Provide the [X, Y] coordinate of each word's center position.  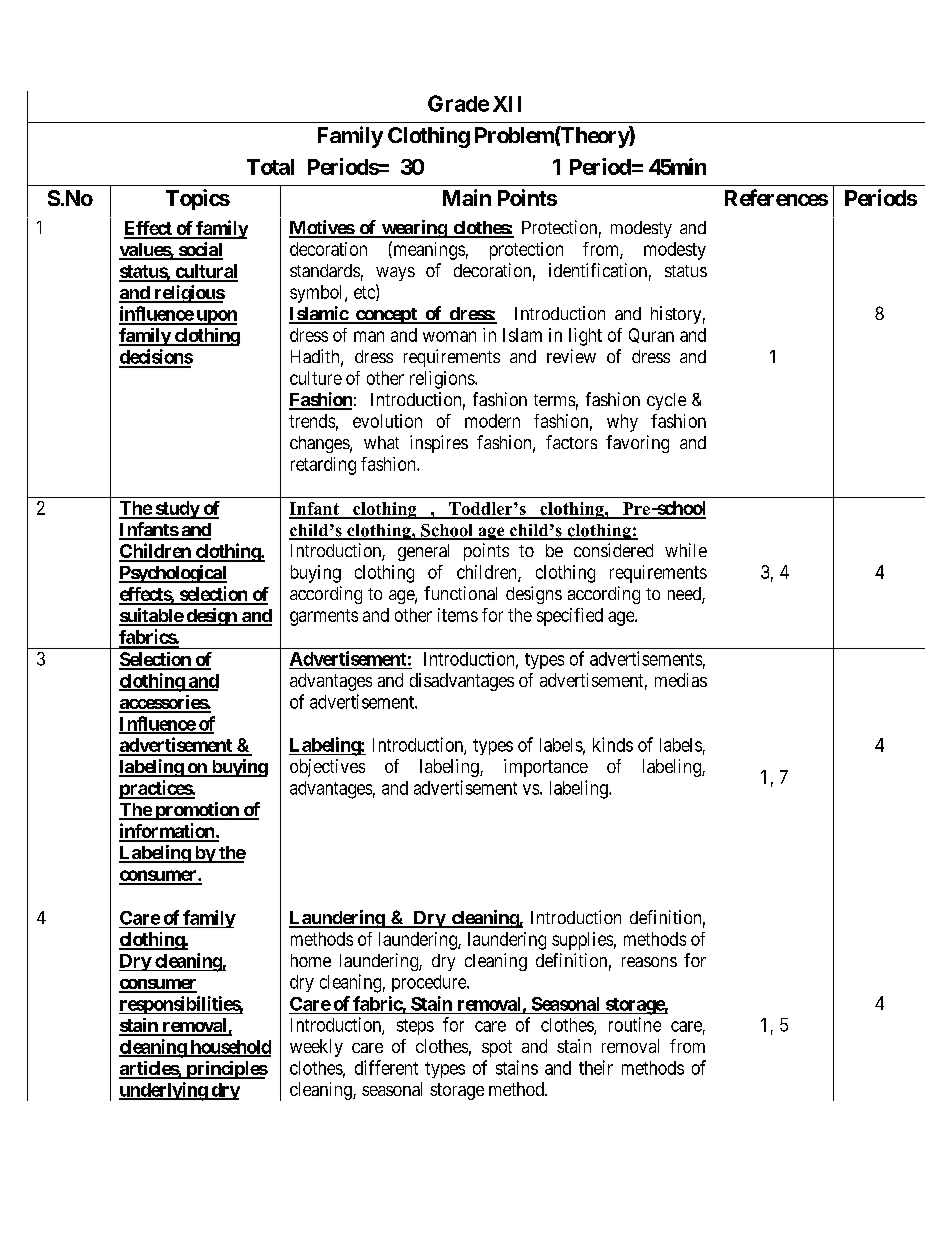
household [229, 1048]
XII [507, 104]
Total [270, 167]
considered [613, 550]
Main [467, 197]
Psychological [173, 574]
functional [460, 593]
